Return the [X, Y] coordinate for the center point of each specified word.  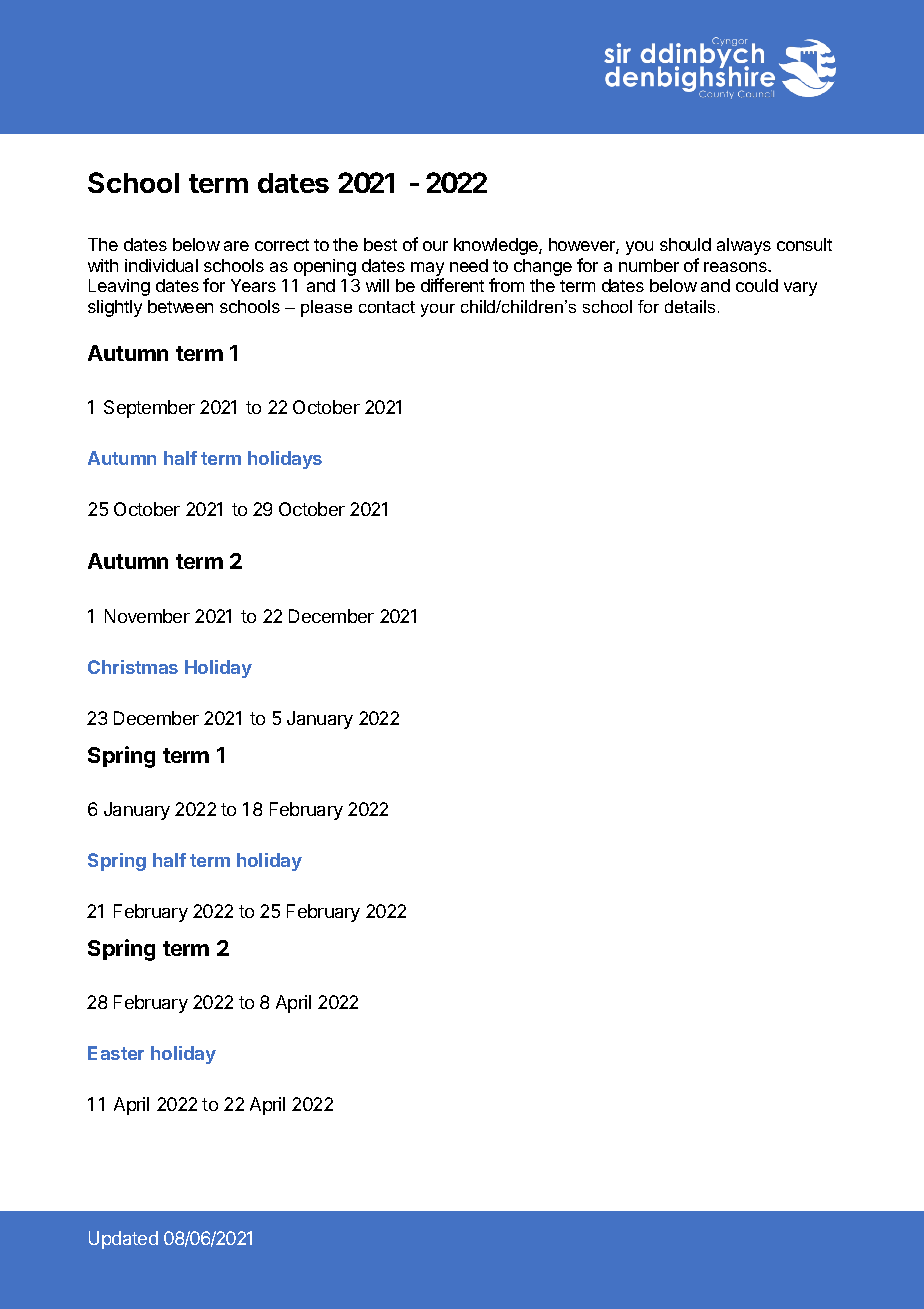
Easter [116, 1053]
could [757, 285]
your [438, 310]
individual [161, 265]
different [452, 285]
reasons [736, 267]
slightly [115, 308]
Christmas [133, 667]
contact [387, 307]
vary [800, 289]
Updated [123, 1240]
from [506, 285]
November [147, 616]
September [149, 409]
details [690, 306]
